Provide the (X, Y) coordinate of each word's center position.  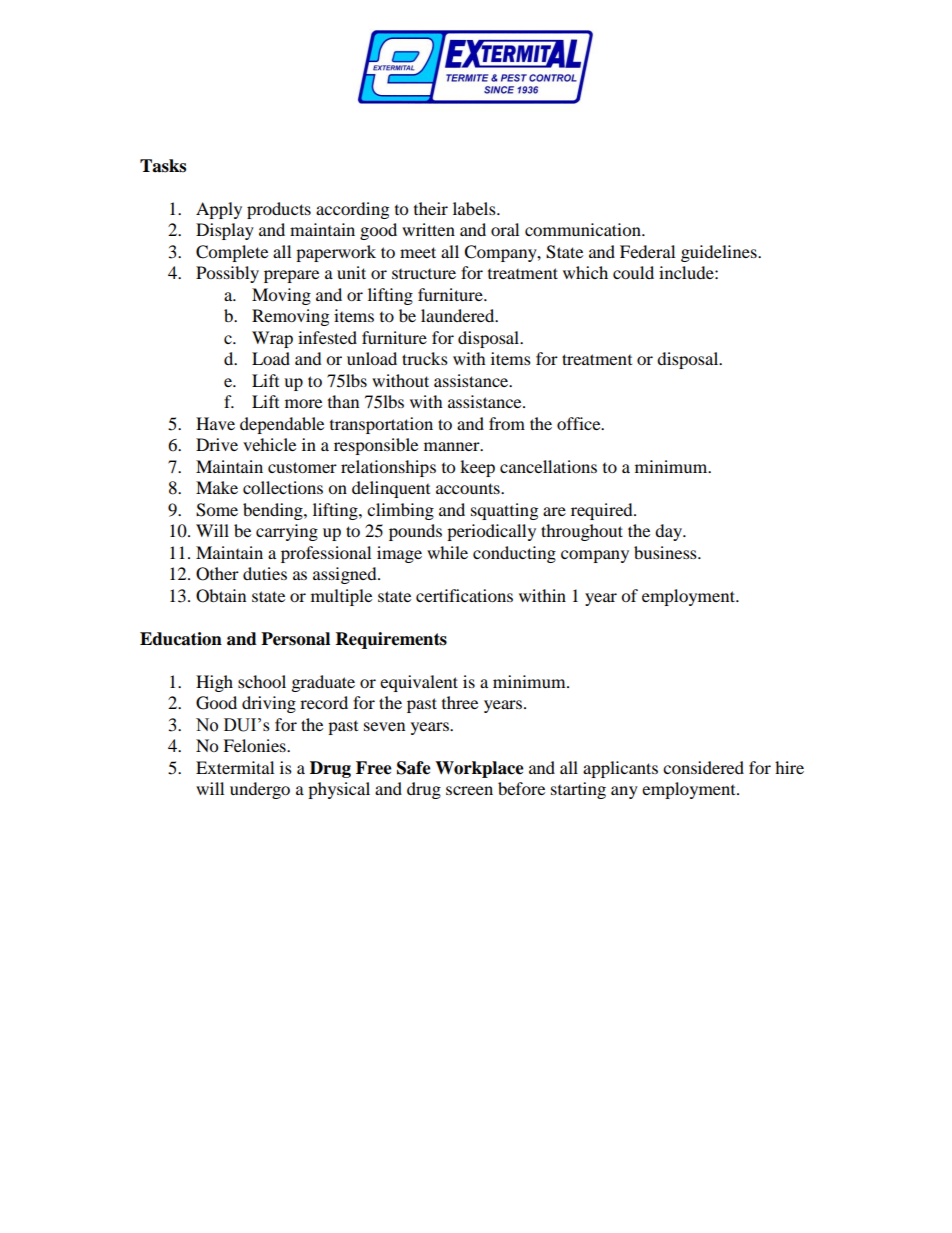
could (633, 272)
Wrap (272, 339)
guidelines (720, 253)
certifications (464, 595)
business (666, 552)
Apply (219, 210)
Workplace (479, 769)
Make (217, 487)
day (670, 532)
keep (477, 468)
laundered (459, 315)
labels (475, 208)
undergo (260, 790)
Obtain (221, 596)
